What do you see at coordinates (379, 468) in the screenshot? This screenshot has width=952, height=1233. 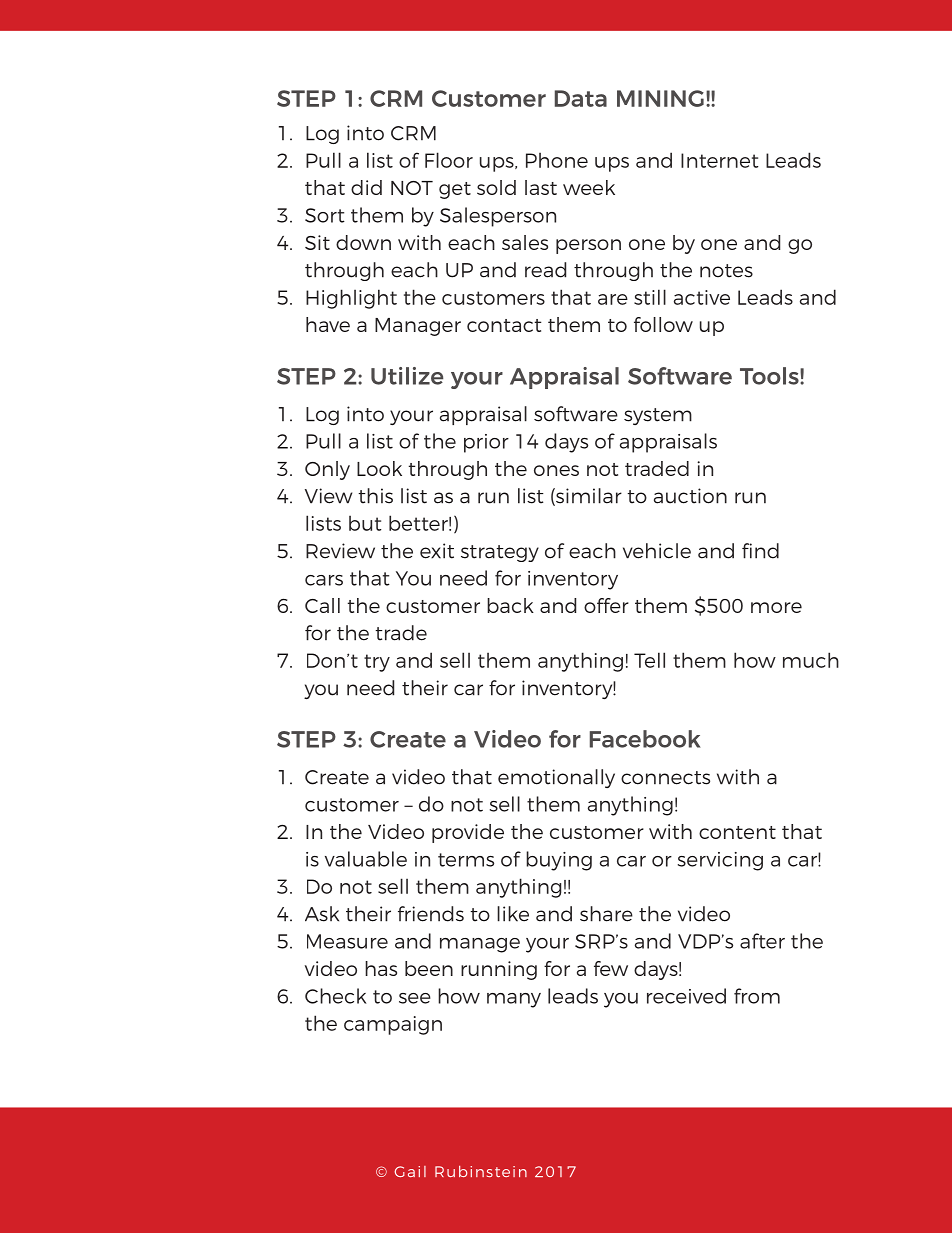 I see `Look` at bounding box center [379, 468].
